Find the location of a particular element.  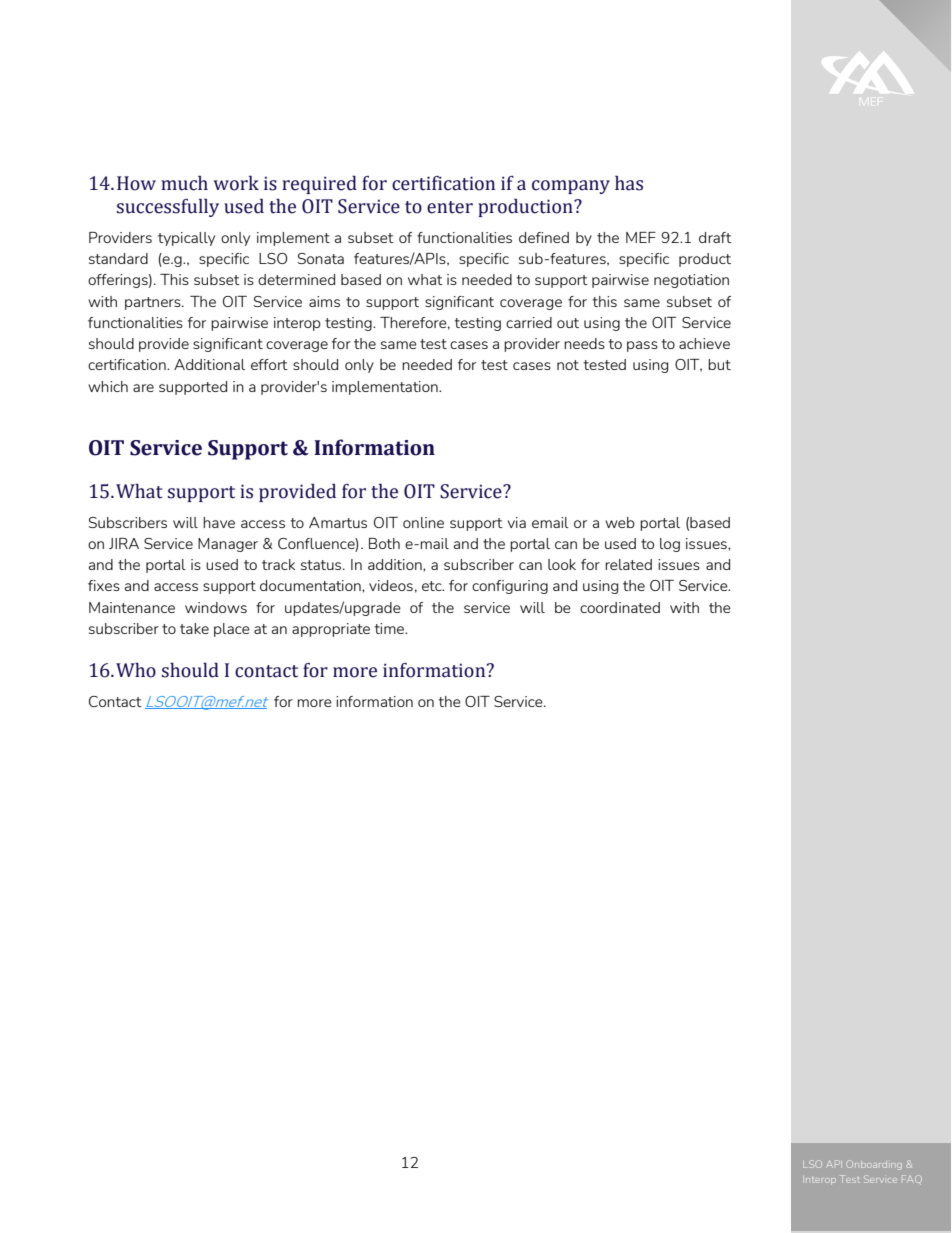

successfully is located at coordinates (168, 208).
